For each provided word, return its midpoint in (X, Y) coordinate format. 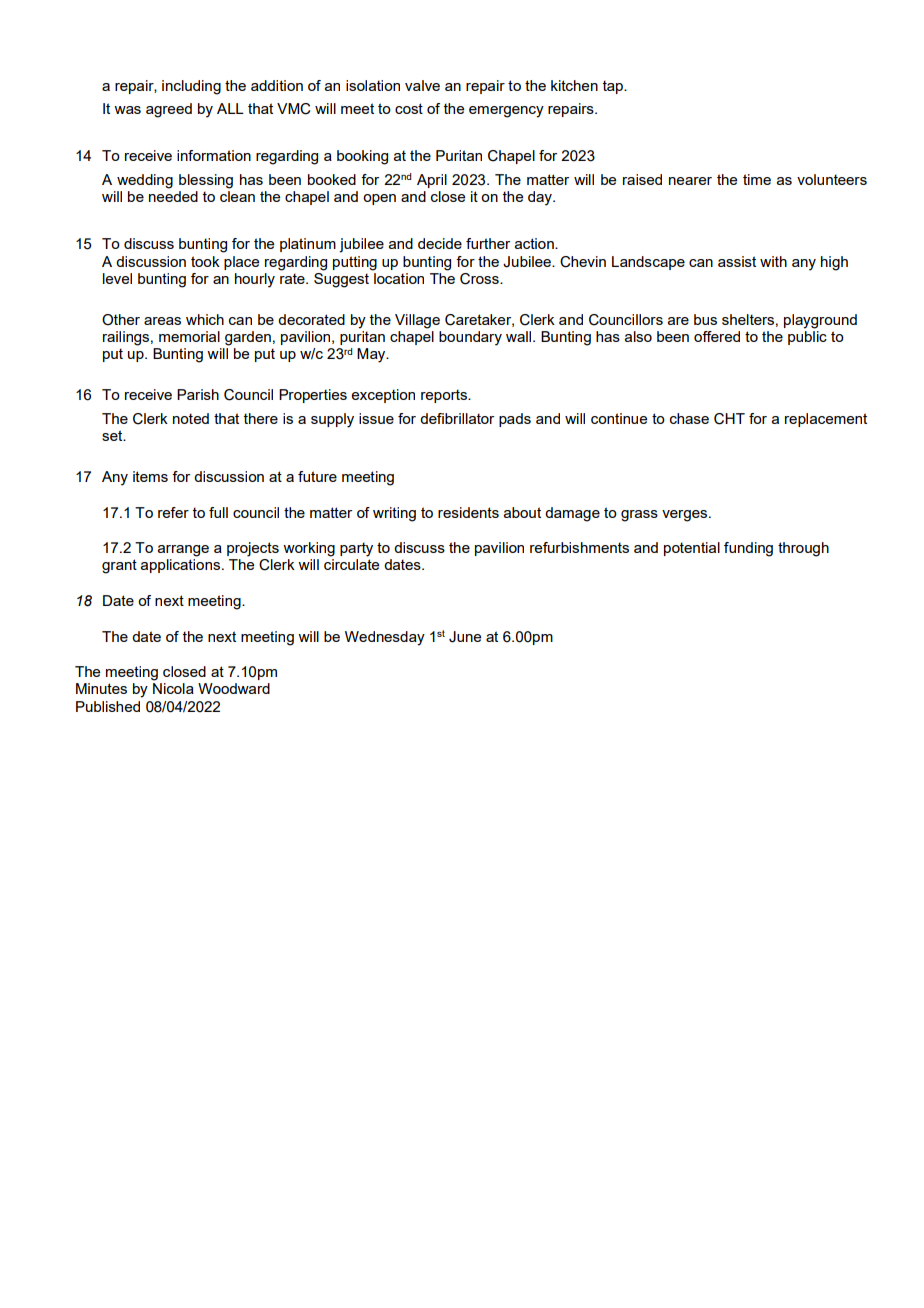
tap (614, 87)
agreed (169, 110)
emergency (506, 112)
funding (748, 549)
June (465, 637)
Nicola (173, 688)
